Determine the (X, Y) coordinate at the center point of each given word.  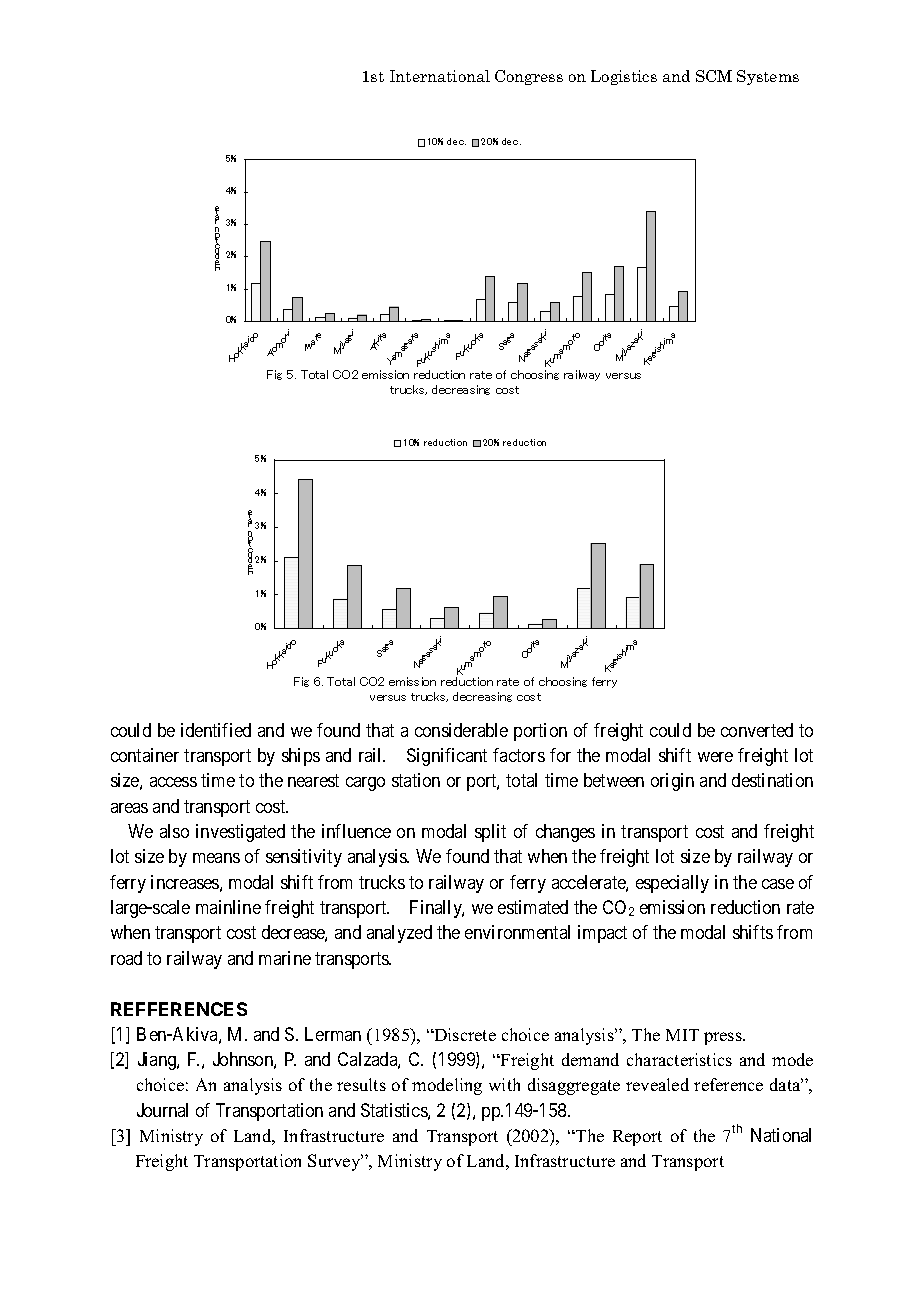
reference (728, 1084)
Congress (529, 77)
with (504, 1084)
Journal (162, 1110)
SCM (714, 76)
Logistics (624, 77)
